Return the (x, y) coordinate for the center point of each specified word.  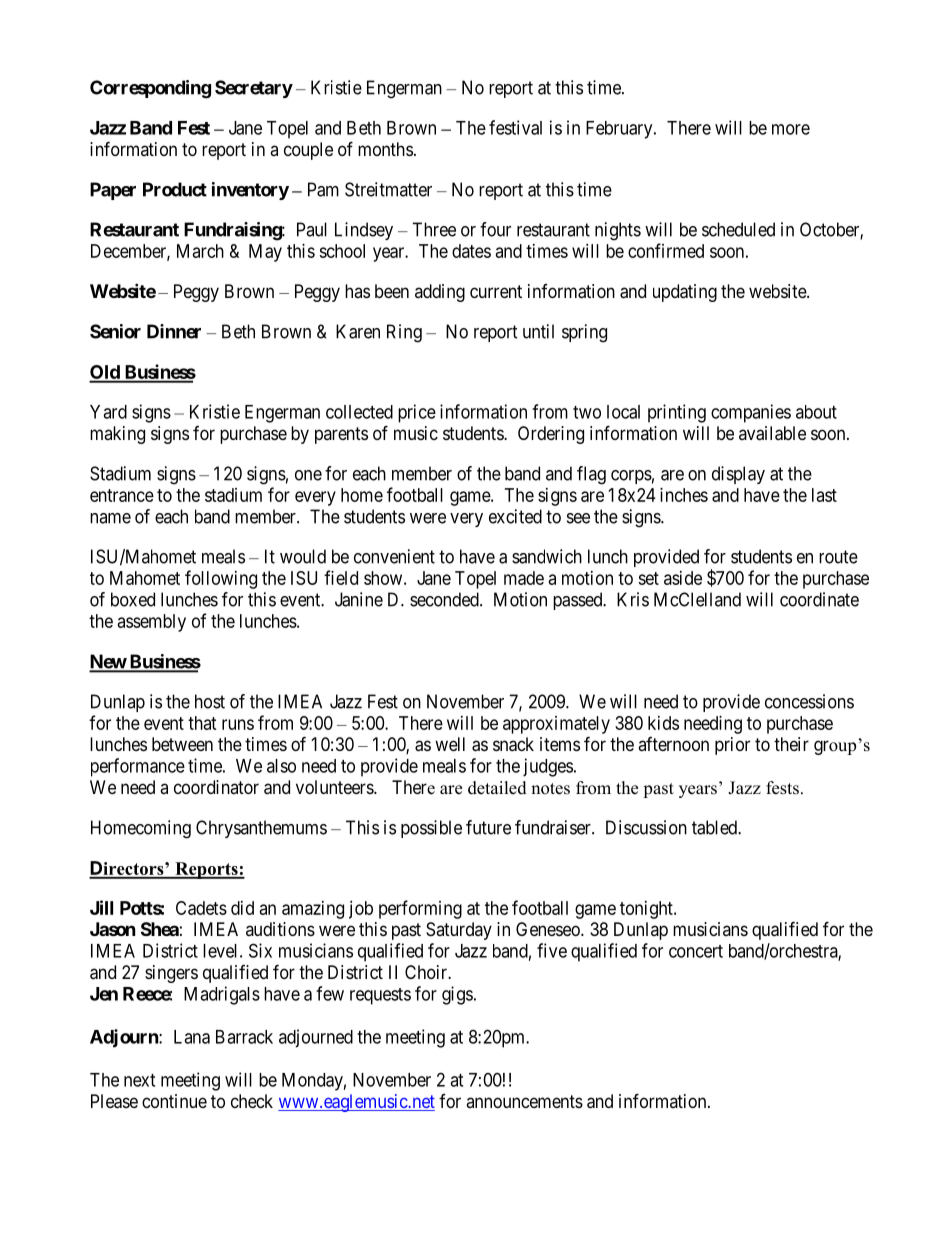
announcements (524, 1101)
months (385, 149)
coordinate (819, 599)
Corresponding (150, 89)
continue (174, 1101)
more (791, 129)
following (221, 579)
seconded (445, 599)
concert (696, 951)
